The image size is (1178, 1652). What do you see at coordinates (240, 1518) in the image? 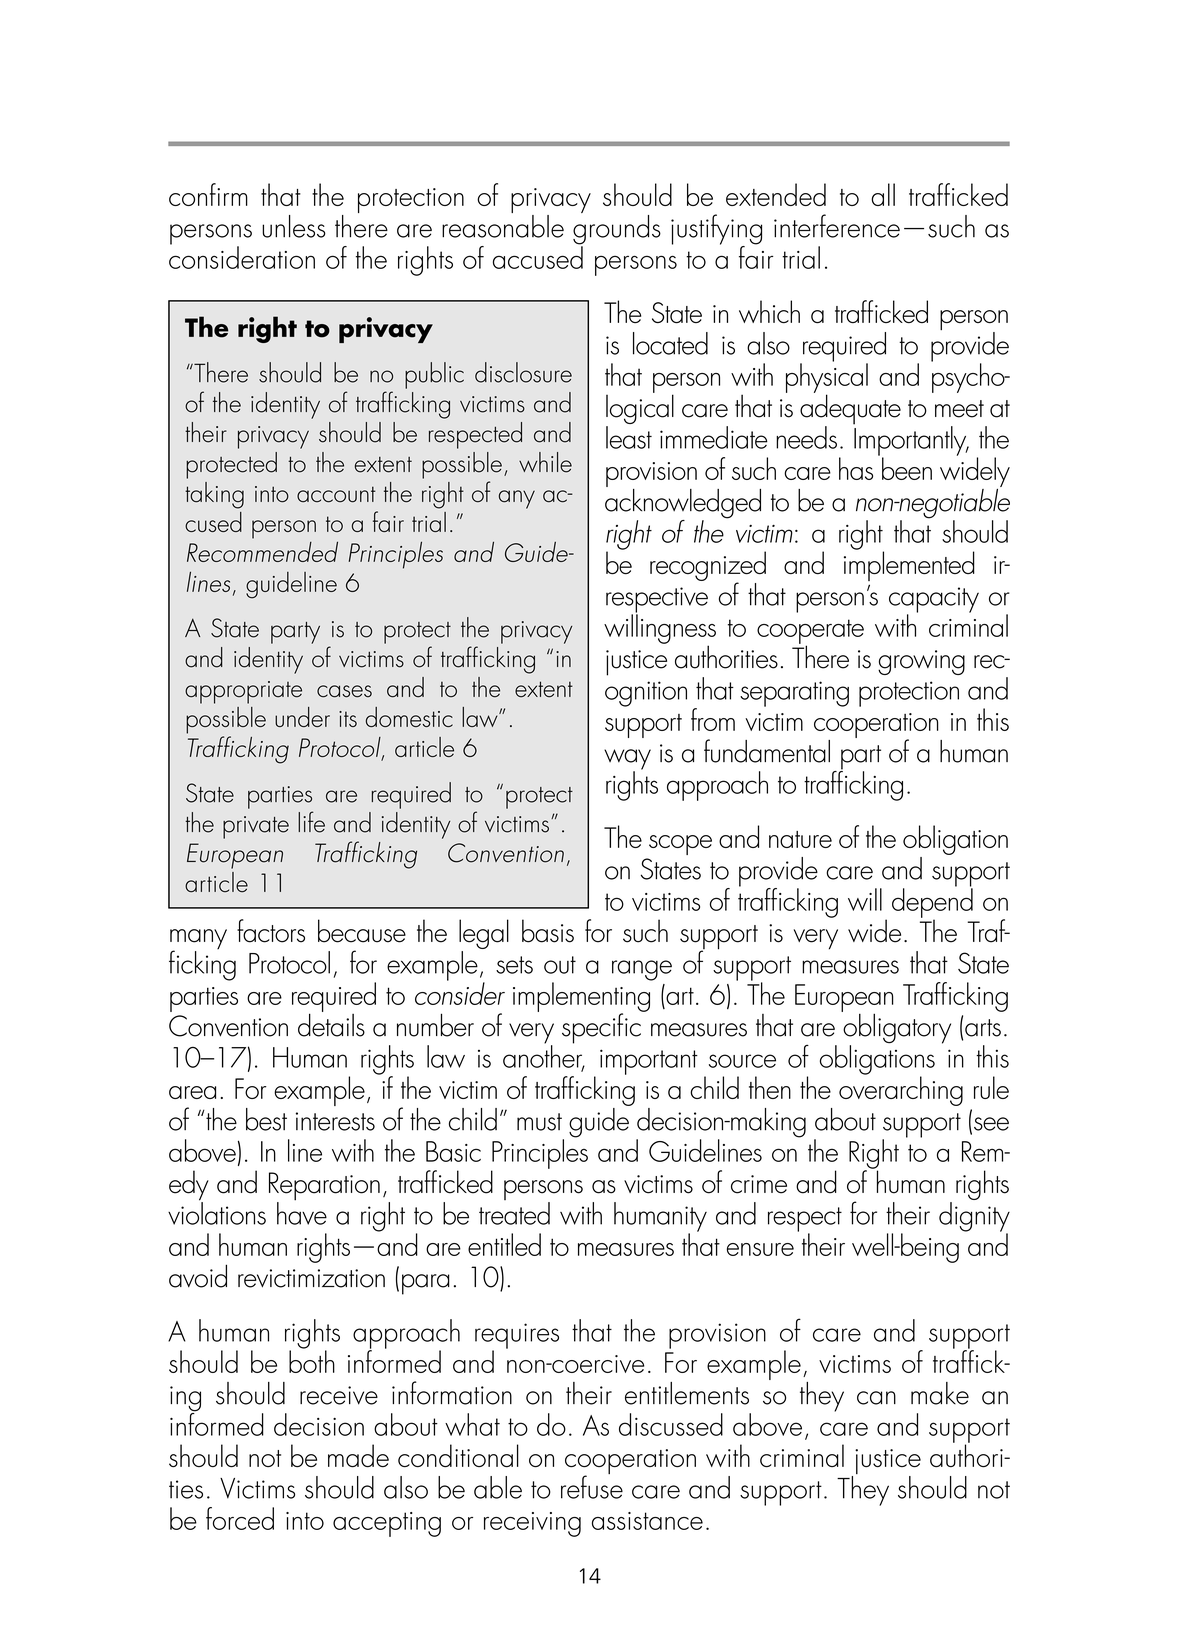
I see `forced` at bounding box center [240, 1518].
